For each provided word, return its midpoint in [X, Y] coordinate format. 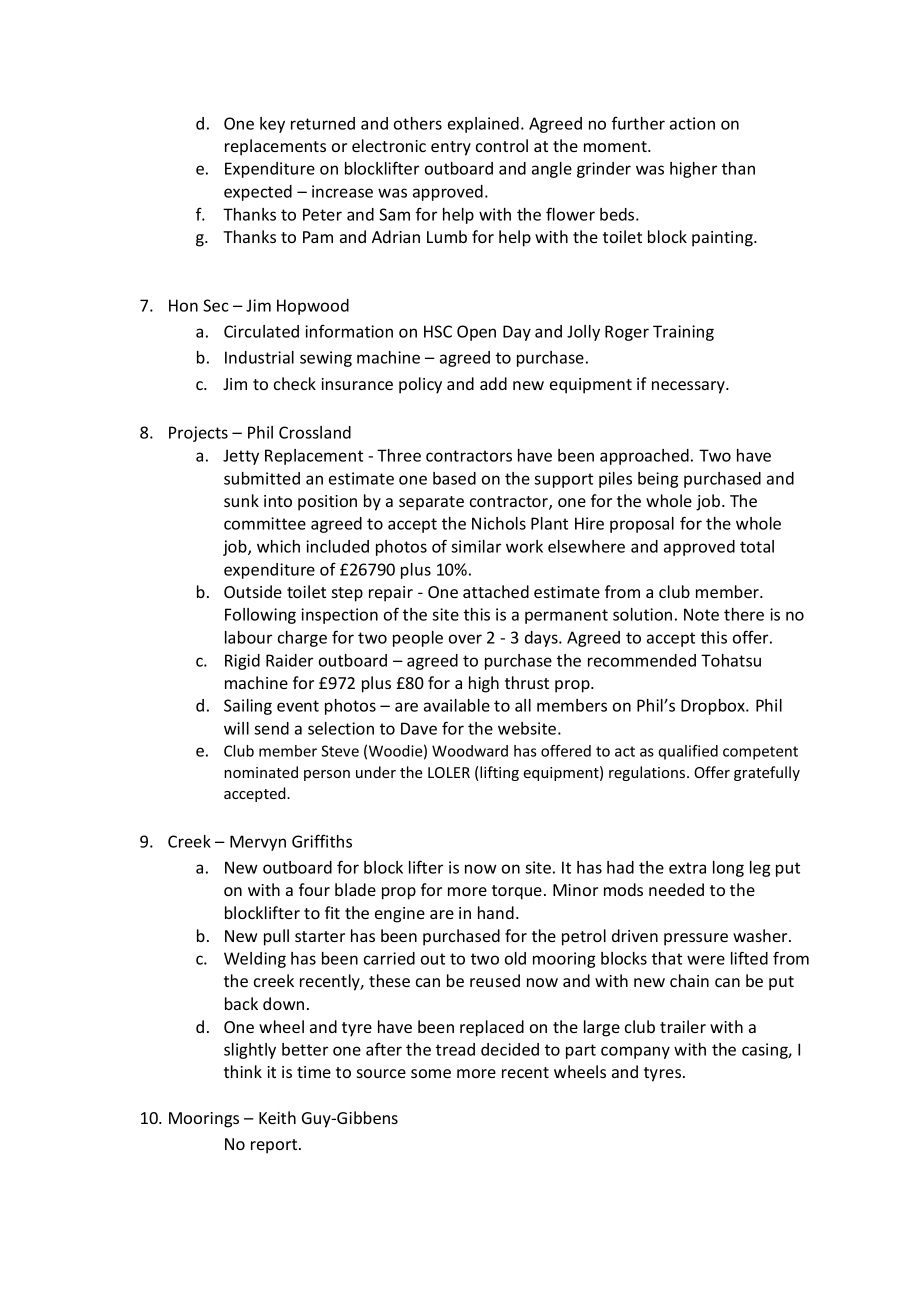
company [635, 1052]
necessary [689, 387]
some [431, 1073]
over [465, 639]
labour [248, 637]
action [692, 123]
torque [517, 892]
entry [451, 148]
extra [687, 868]
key [272, 125]
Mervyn [258, 843]
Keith [277, 1117]
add [493, 383]
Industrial [259, 357]
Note [701, 614]
